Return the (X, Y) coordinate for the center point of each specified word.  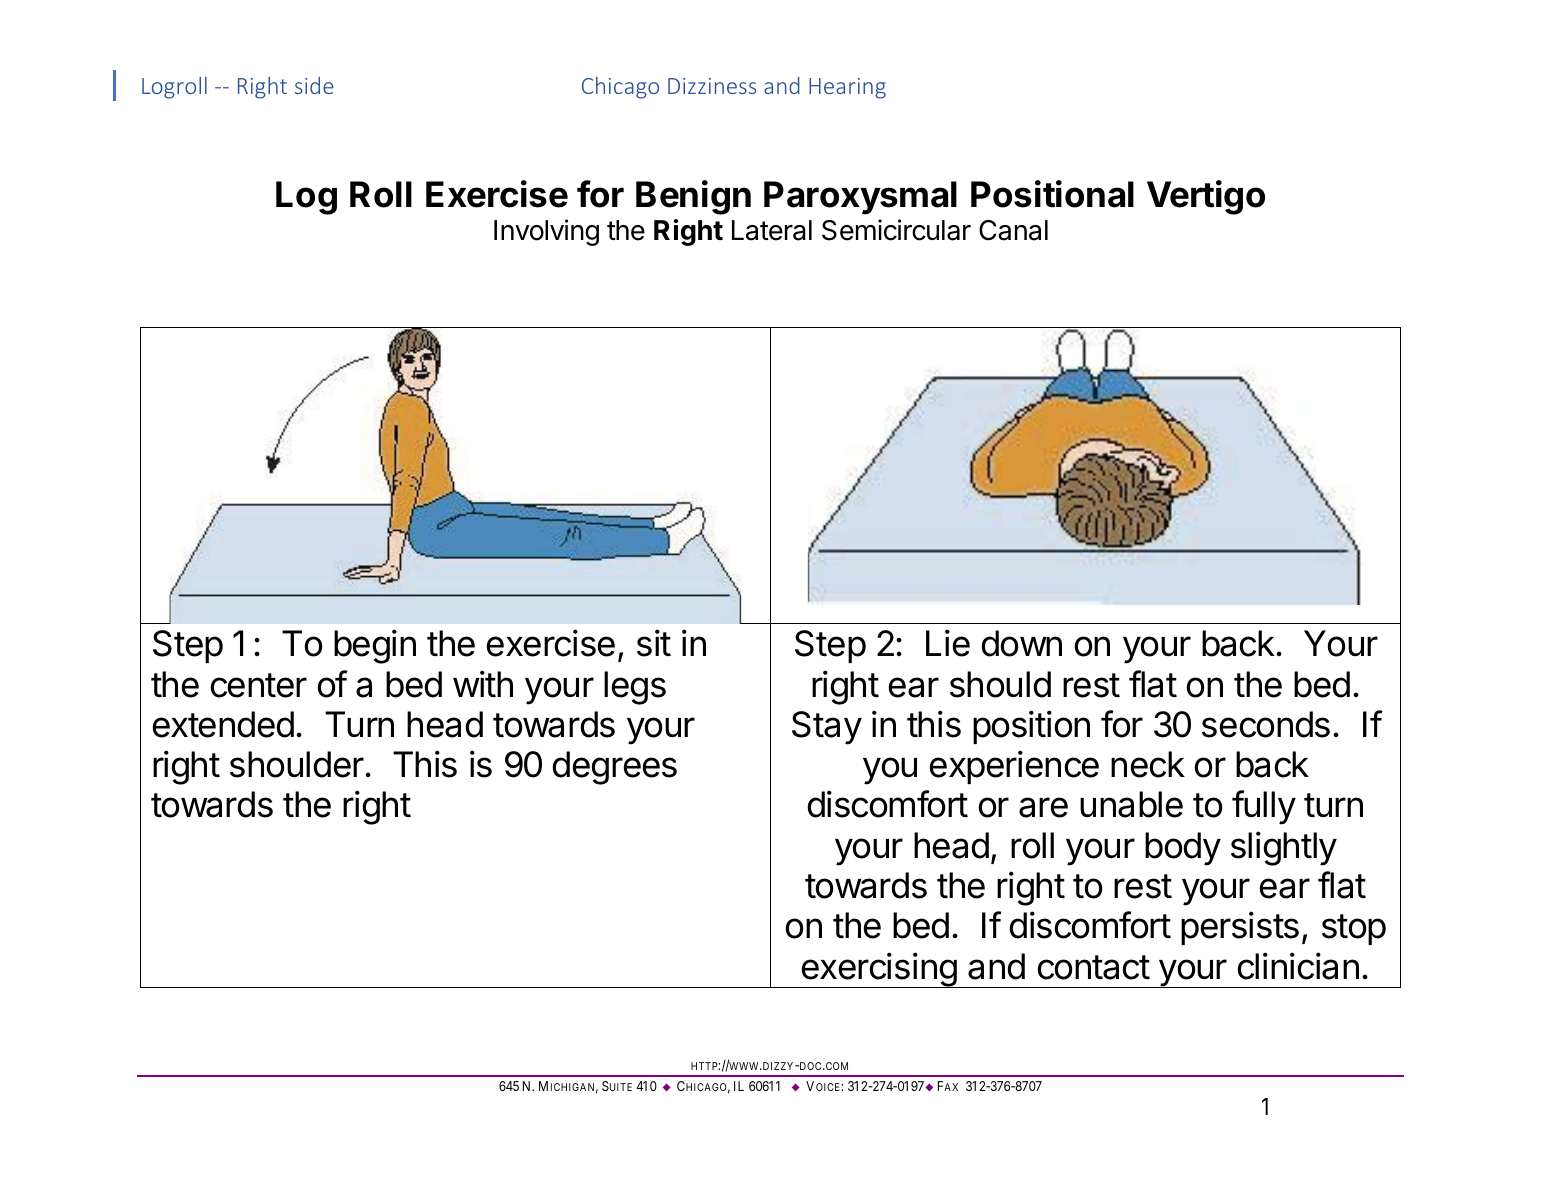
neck (1148, 764)
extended (223, 724)
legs (635, 688)
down (1021, 643)
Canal (1013, 230)
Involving (546, 232)
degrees (614, 768)
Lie (948, 643)
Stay (827, 728)
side (314, 85)
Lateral (772, 230)
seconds (1266, 724)
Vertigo (1206, 197)
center (258, 685)
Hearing (847, 88)
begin (375, 646)
